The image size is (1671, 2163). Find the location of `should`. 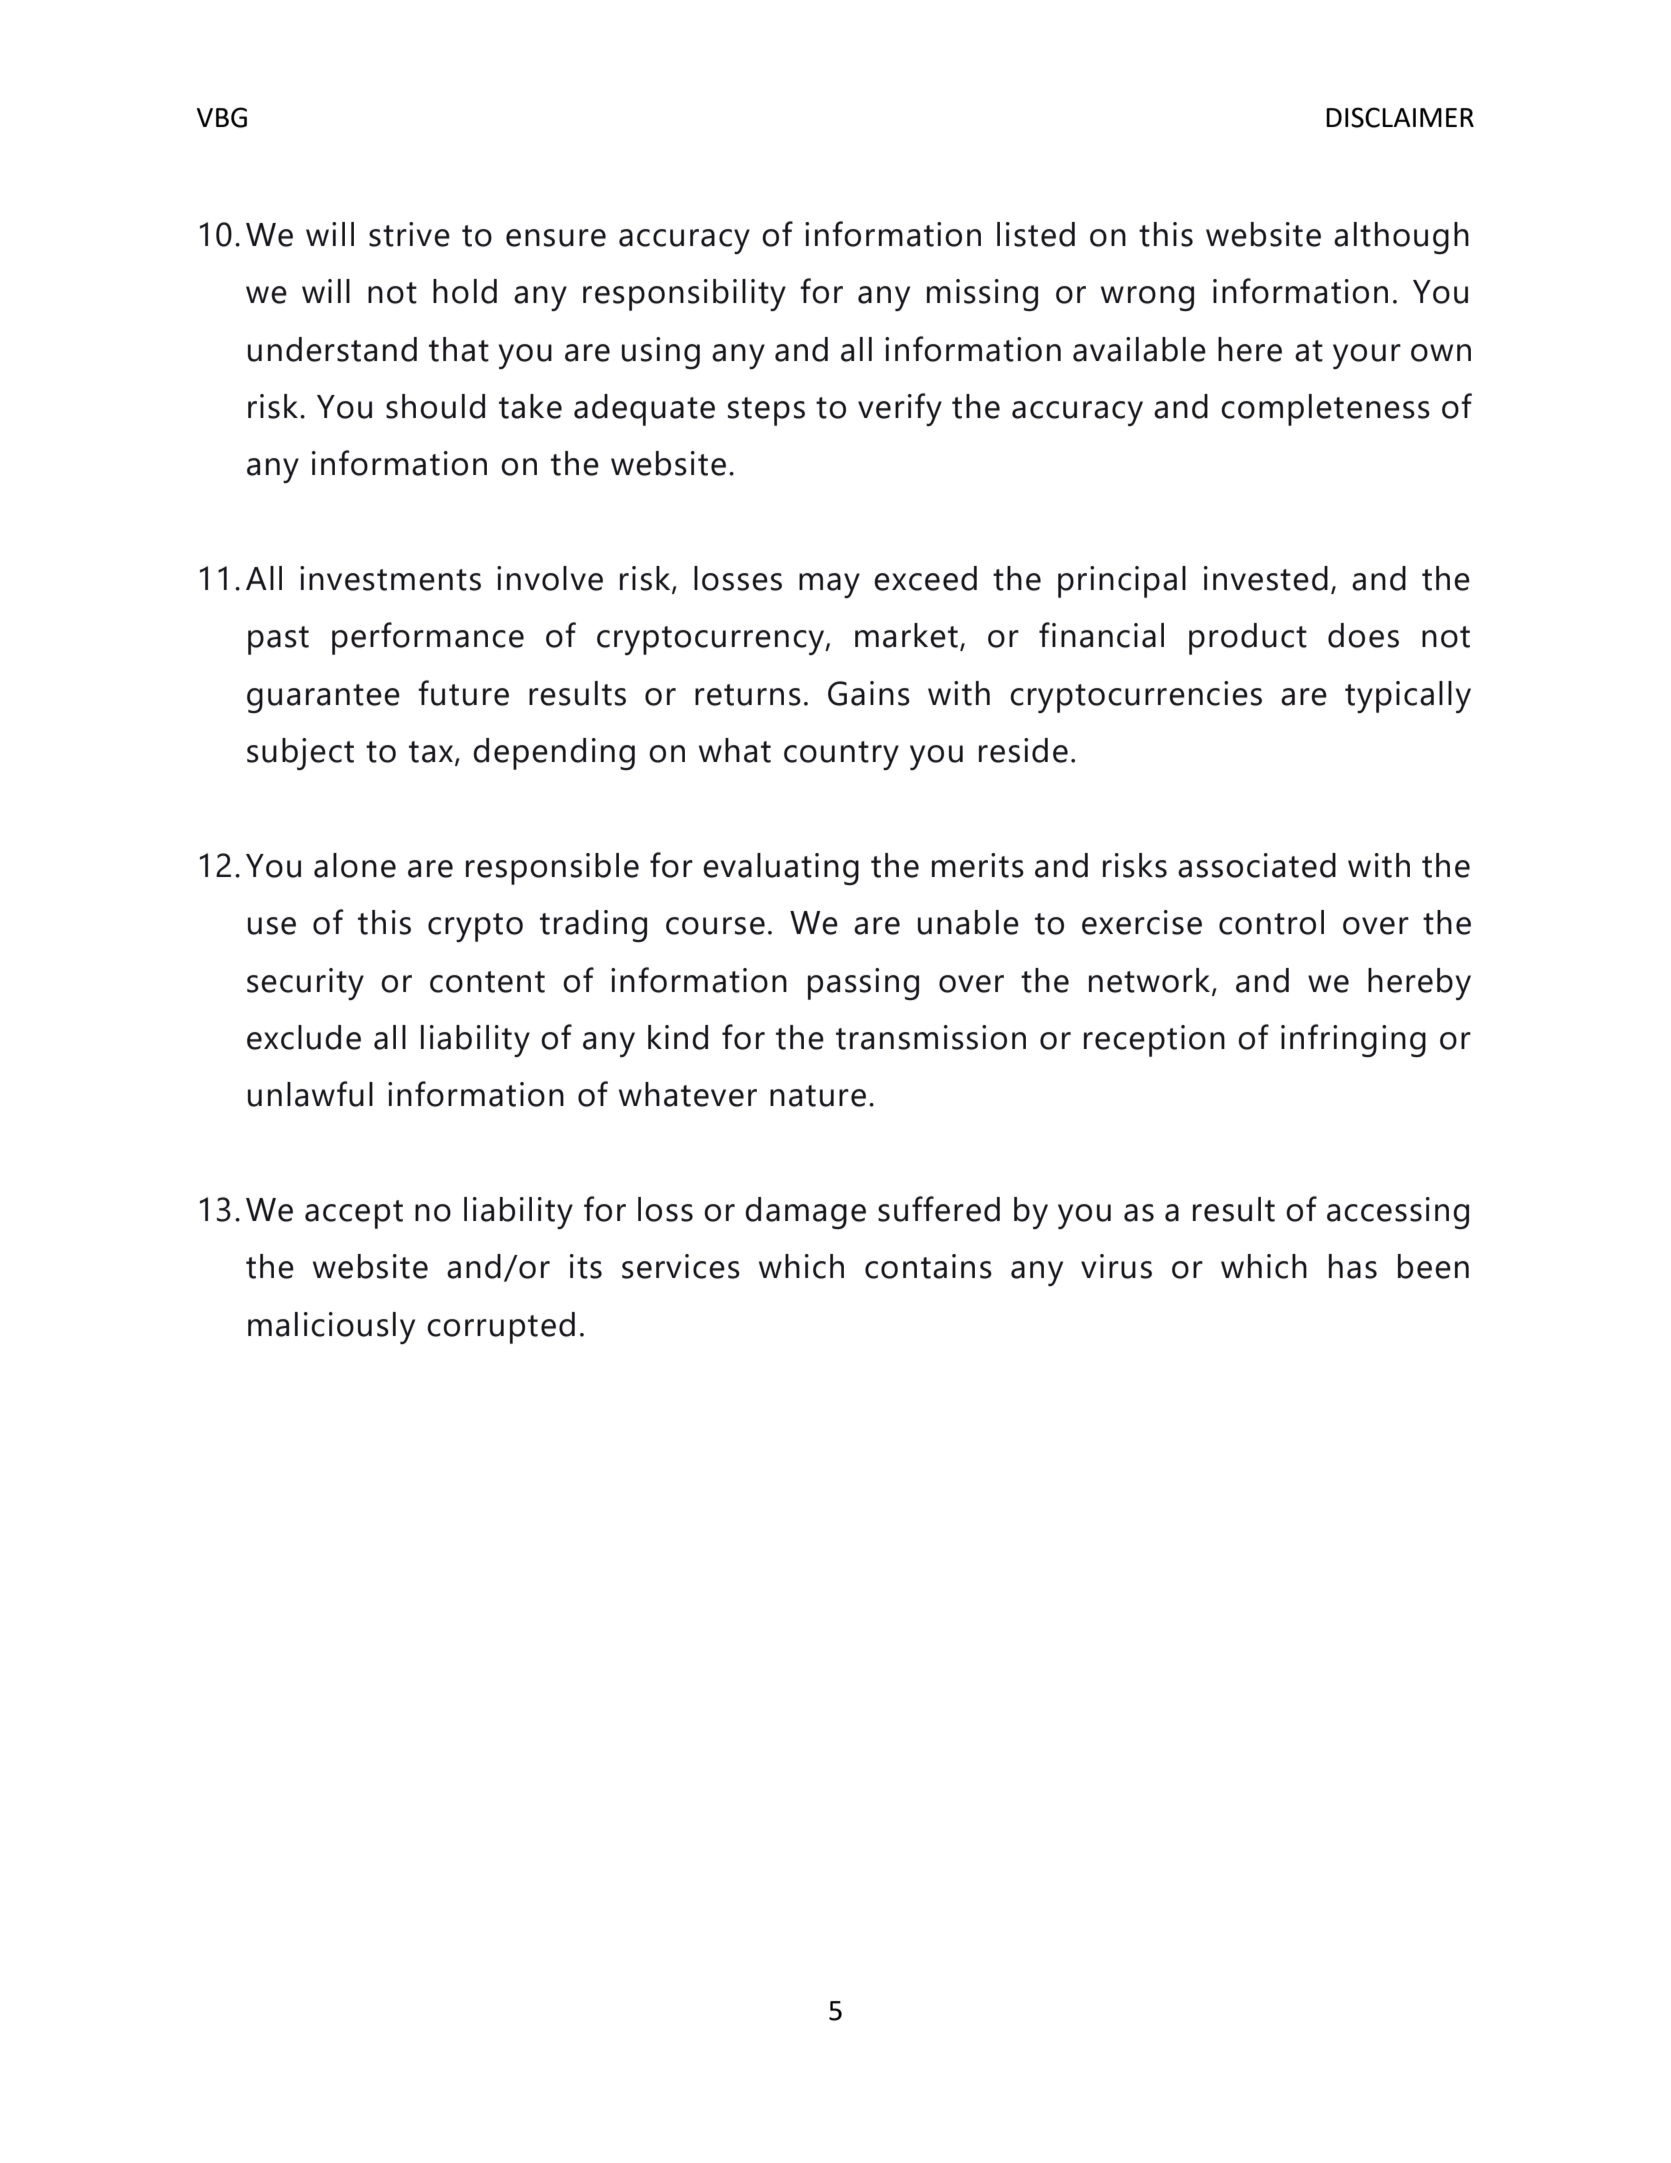

should is located at coordinates (435, 406).
